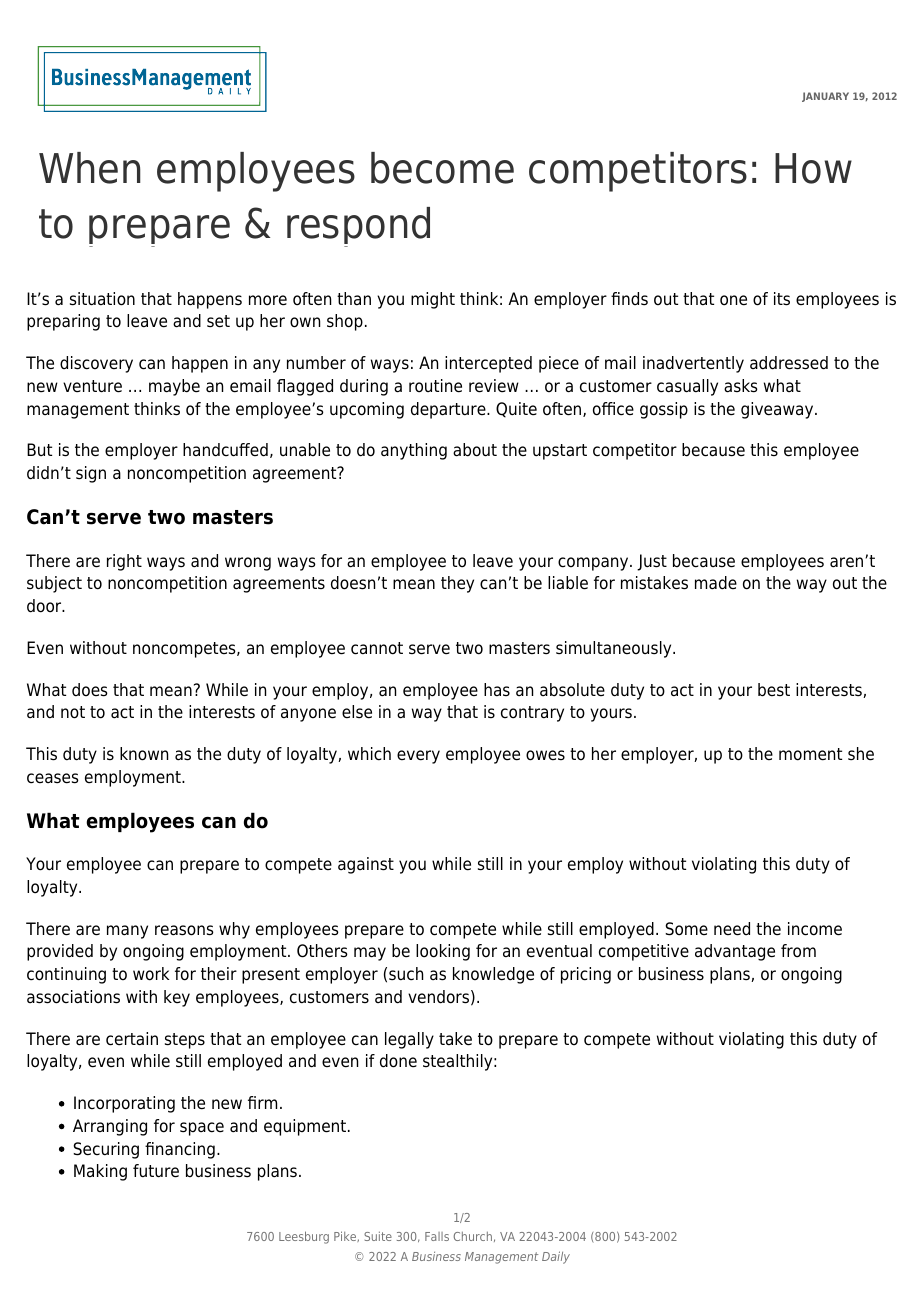 This document has height=1308, width=924. Describe the element at coordinates (91, 474) in the document. I see `sign` at that location.
